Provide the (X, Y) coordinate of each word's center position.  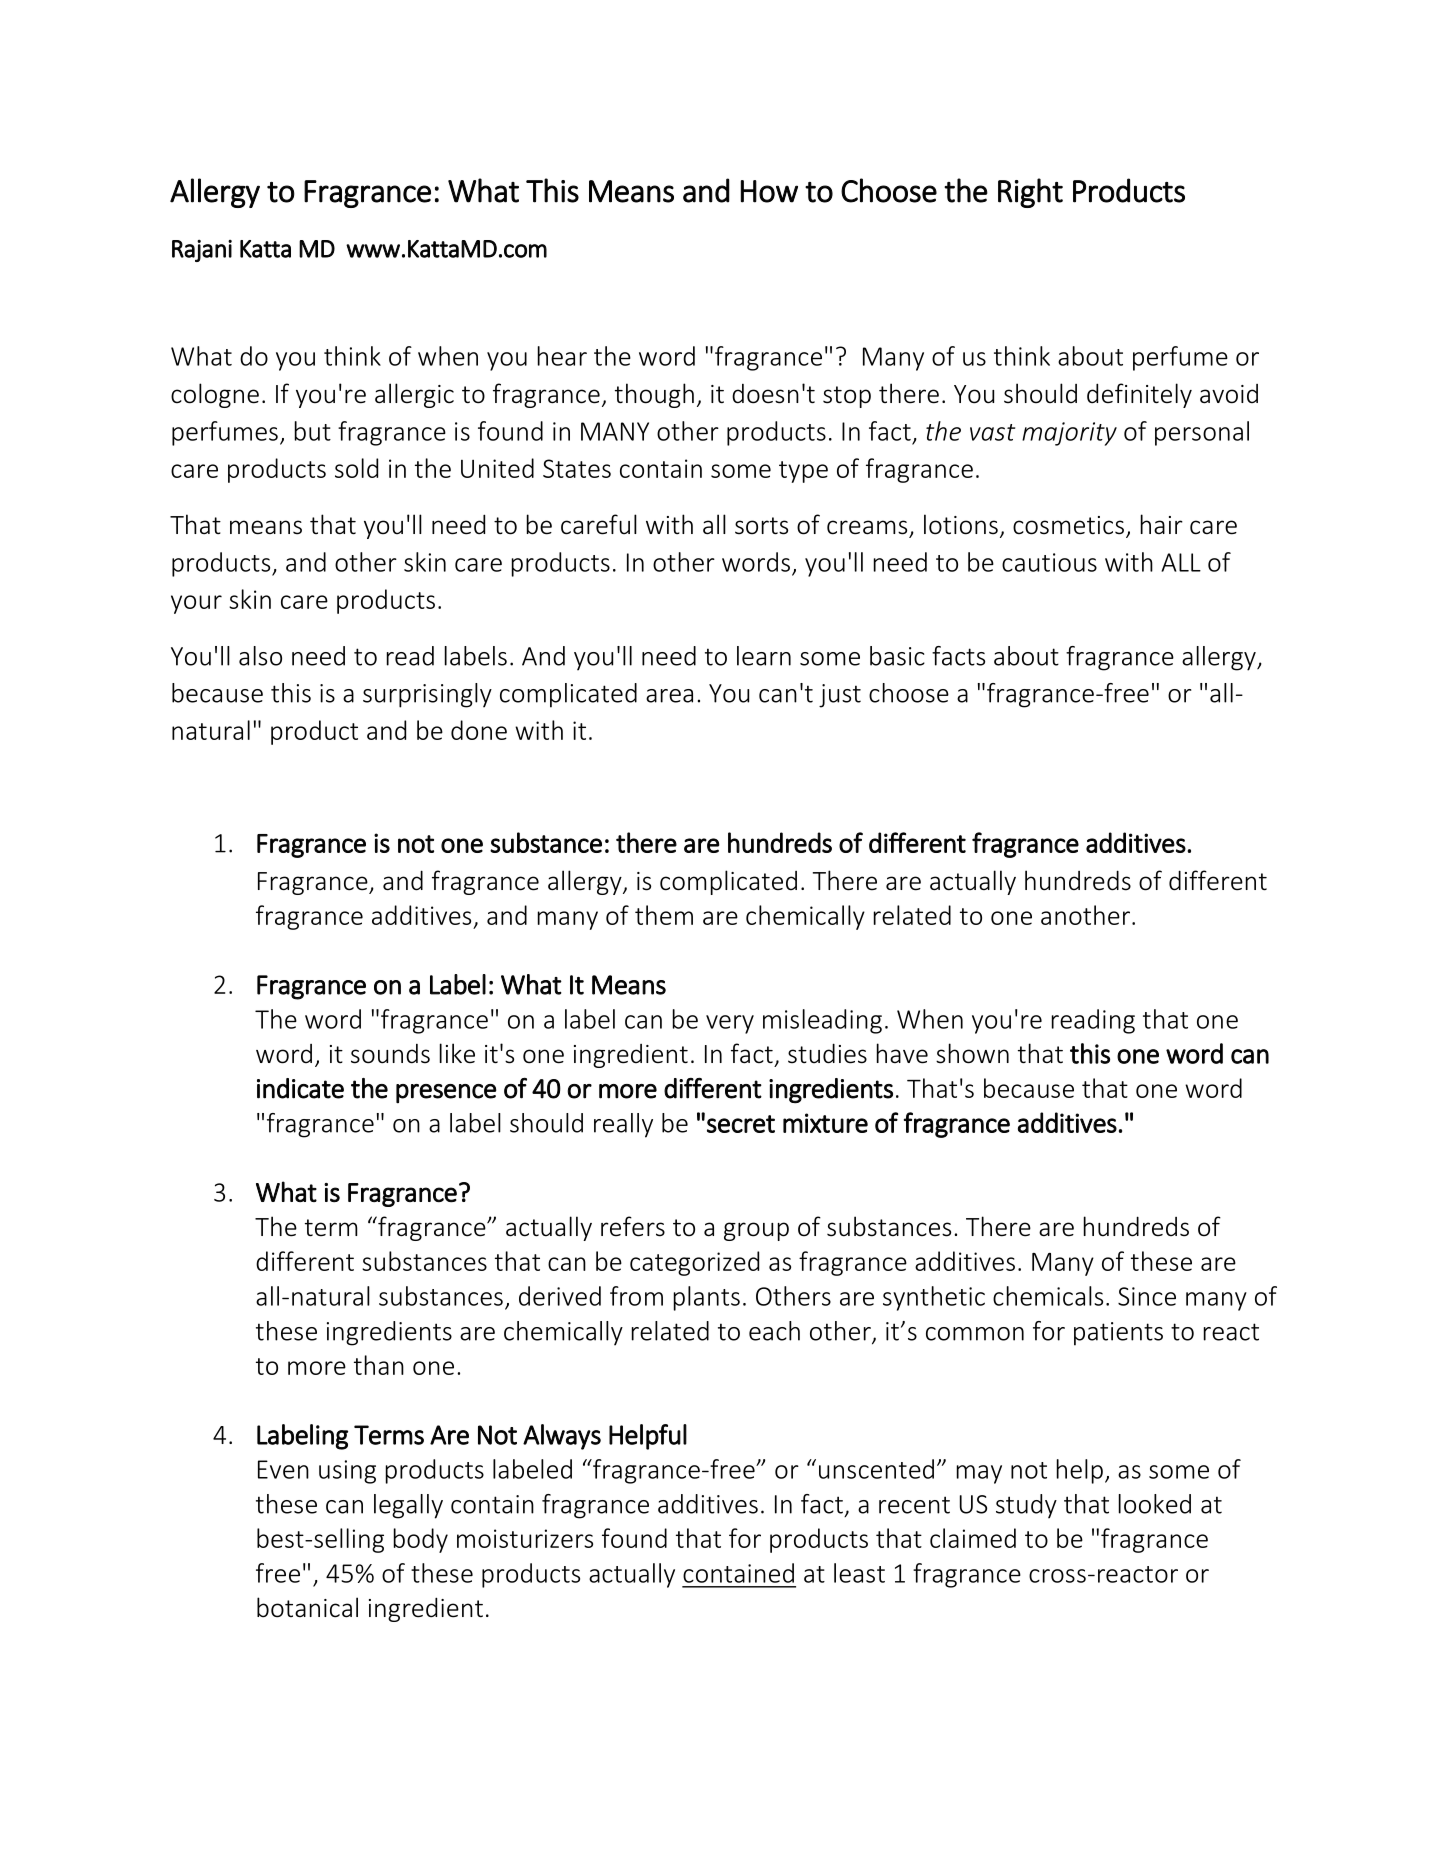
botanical (307, 1607)
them (664, 915)
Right (1030, 193)
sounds (390, 1054)
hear (562, 356)
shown (972, 1053)
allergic (414, 395)
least (859, 1573)
